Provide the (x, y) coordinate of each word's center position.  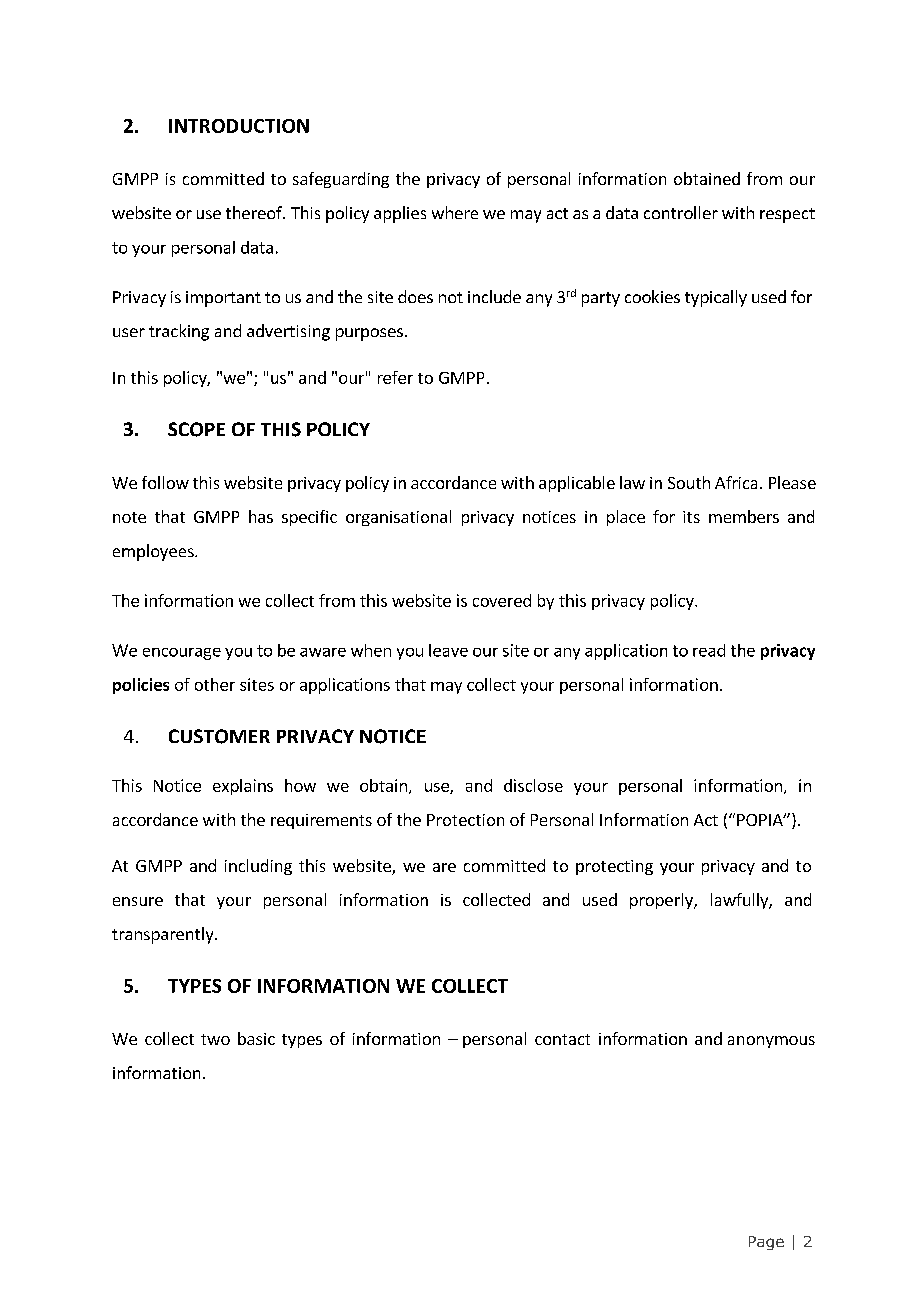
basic (256, 1038)
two (215, 1039)
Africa (736, 482)
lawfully (740, 901)
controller (681, 212)
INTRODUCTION (239, 126)
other (215, 684)
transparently (164, 935)
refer (395, 377)
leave (448, 650)
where (455, 212)
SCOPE (196, 429)
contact (562, 1039)
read (709, 650)
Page (766, 1243)
